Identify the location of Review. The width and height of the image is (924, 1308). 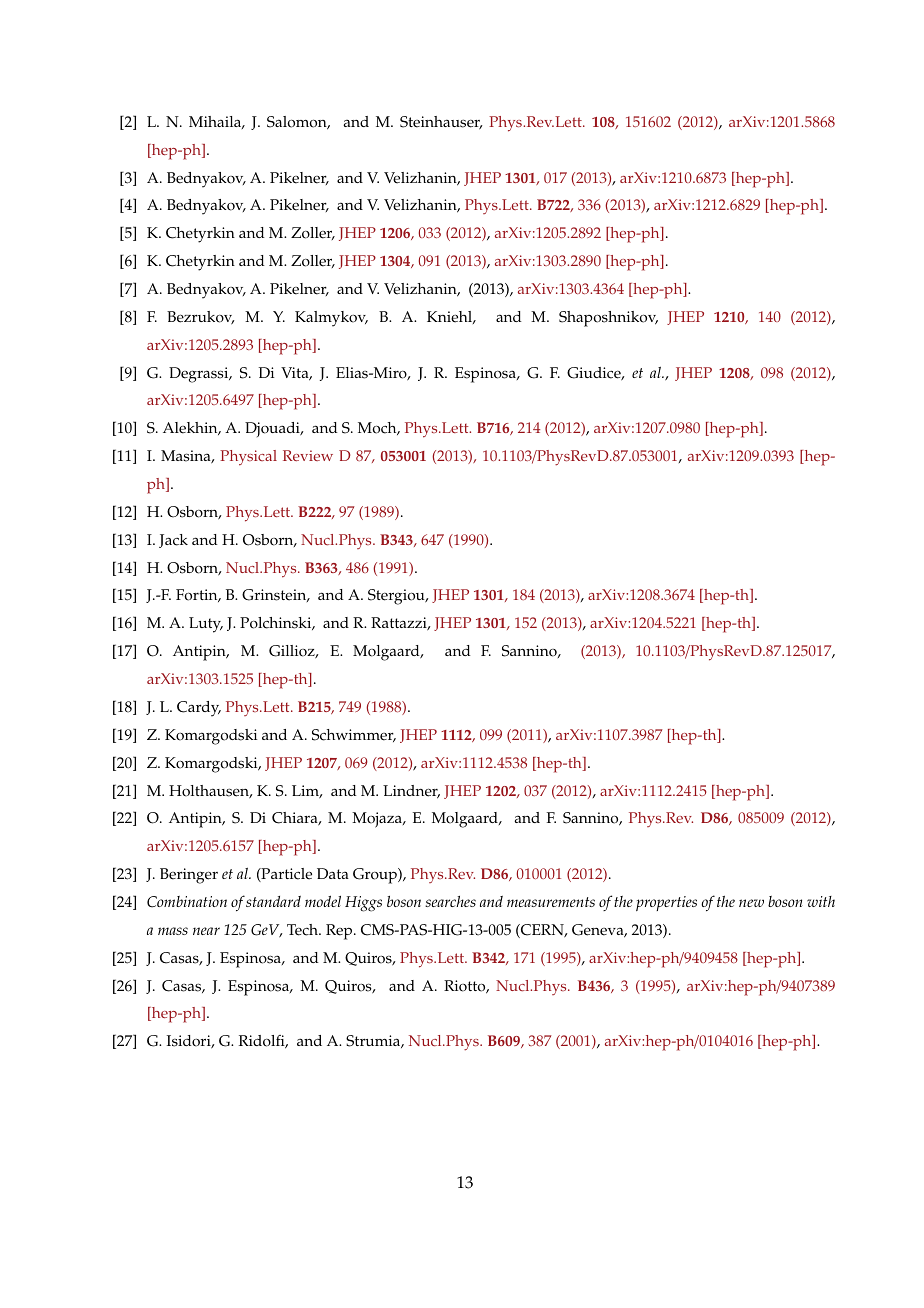
(308, 455).
